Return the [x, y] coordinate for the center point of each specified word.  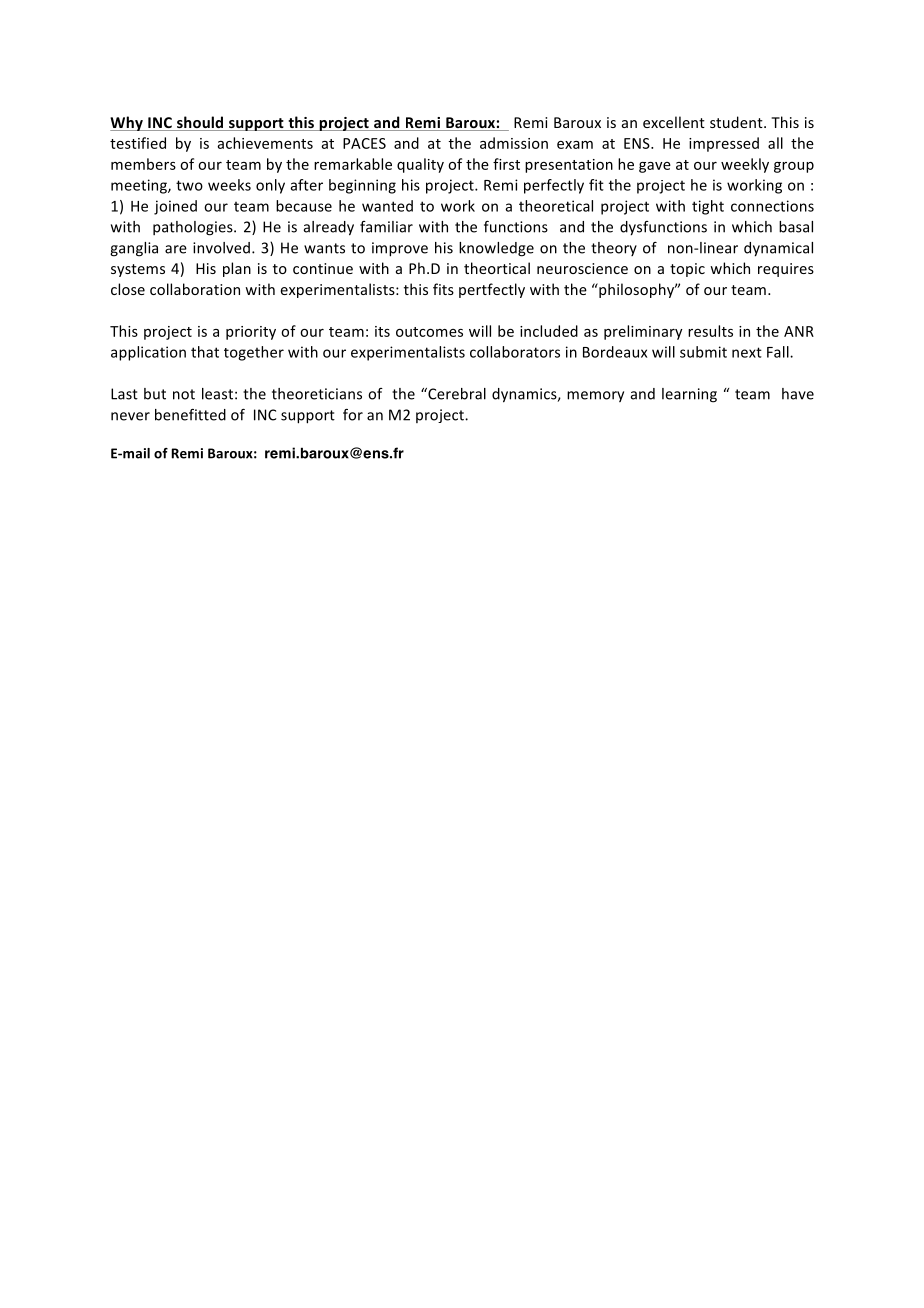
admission [514, 143]
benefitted [190, 415]
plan [237, 269]
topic [687, 270]
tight [708, 207]
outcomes [429, 332]
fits [443, 289]
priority [251, 333]
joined [175, 207]
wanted [387, 206]
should [200, 123]
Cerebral [456, 394]
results [710, 331]
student [737, 122]
